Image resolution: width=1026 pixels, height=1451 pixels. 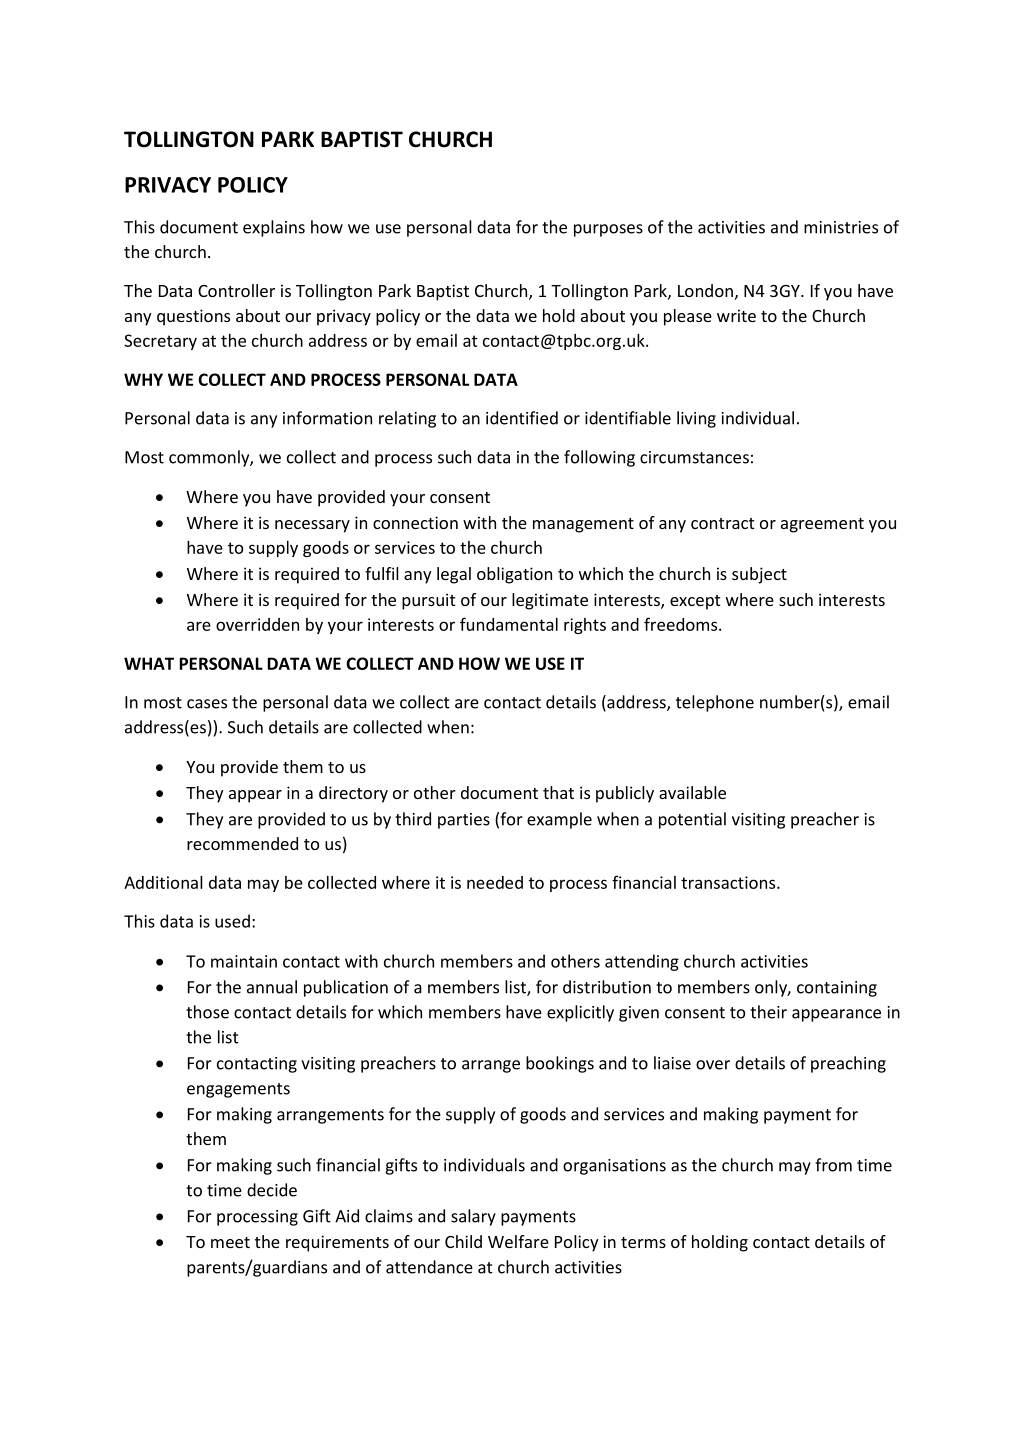 What do you see at coordinates (694, 457) in the image?
I see `circumstances` at bounding box center [694, 457].
